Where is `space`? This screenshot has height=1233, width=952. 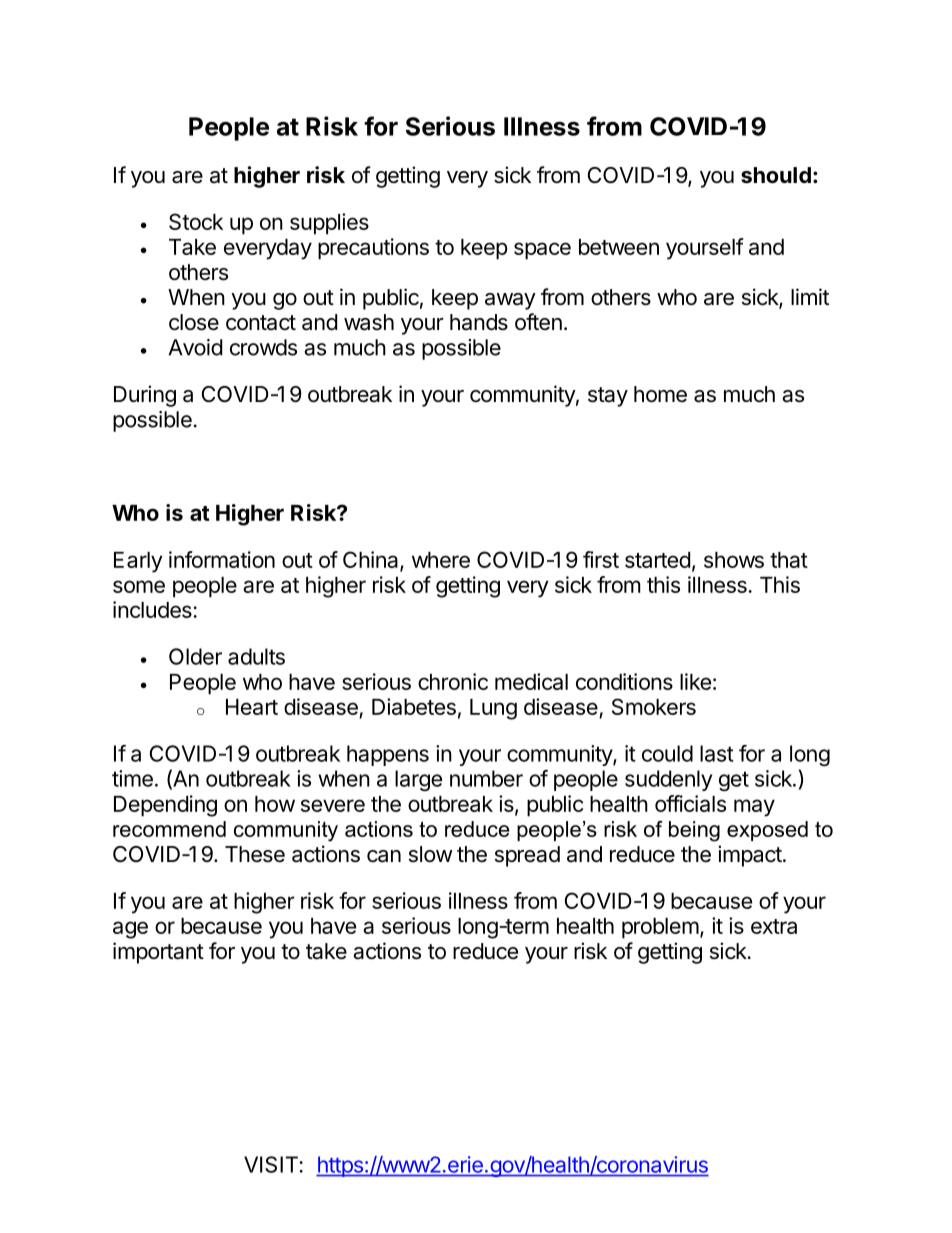
space is located at coordinates (542, 251).
